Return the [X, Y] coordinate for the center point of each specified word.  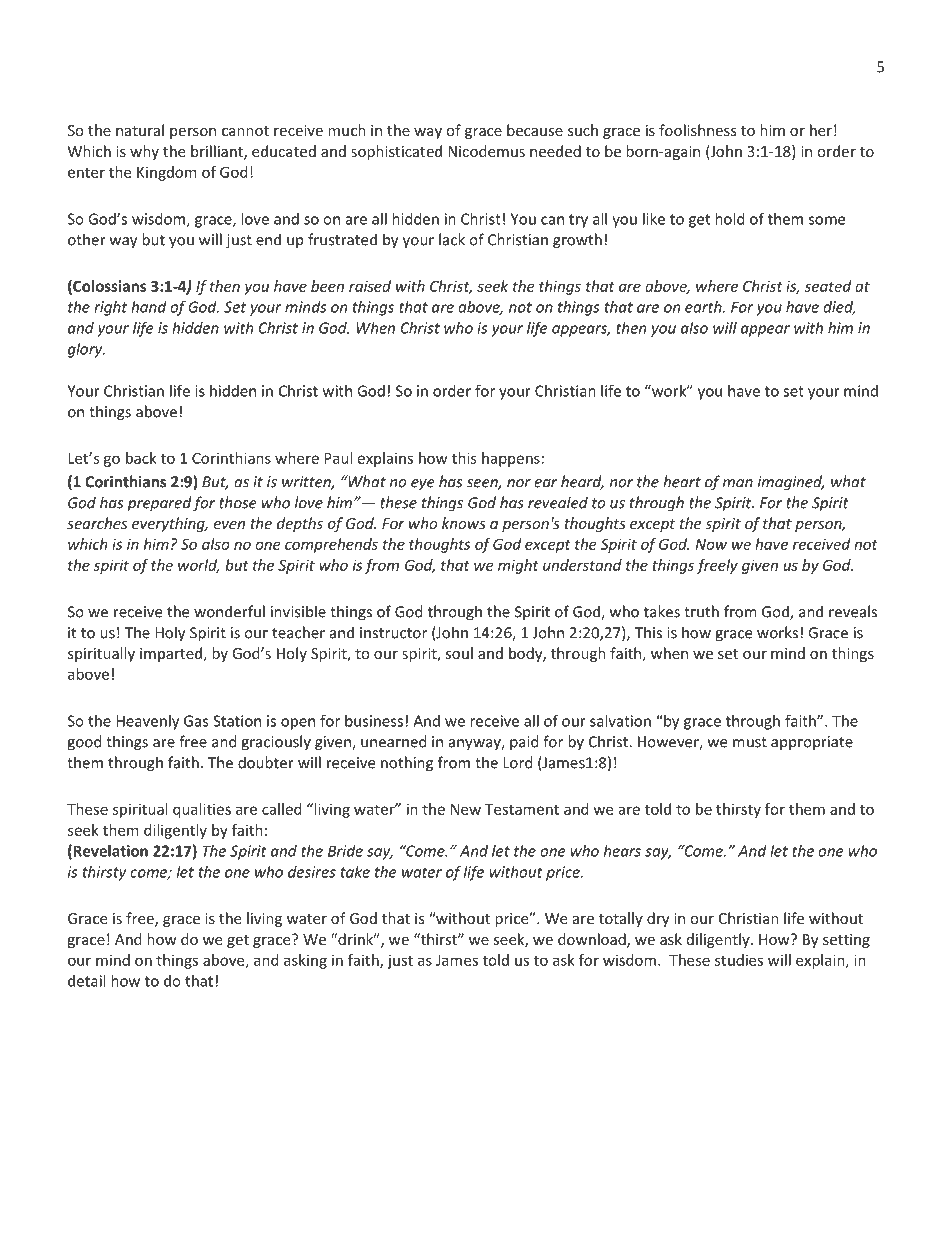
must [750, 742]
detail [86, 981]
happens [511, 459]
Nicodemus [486, 151]
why [144, 152]
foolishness [698, 130]
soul [459, 653]
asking [305, 961]
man [738, 483]
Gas [196, 721]
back [141, 458]
